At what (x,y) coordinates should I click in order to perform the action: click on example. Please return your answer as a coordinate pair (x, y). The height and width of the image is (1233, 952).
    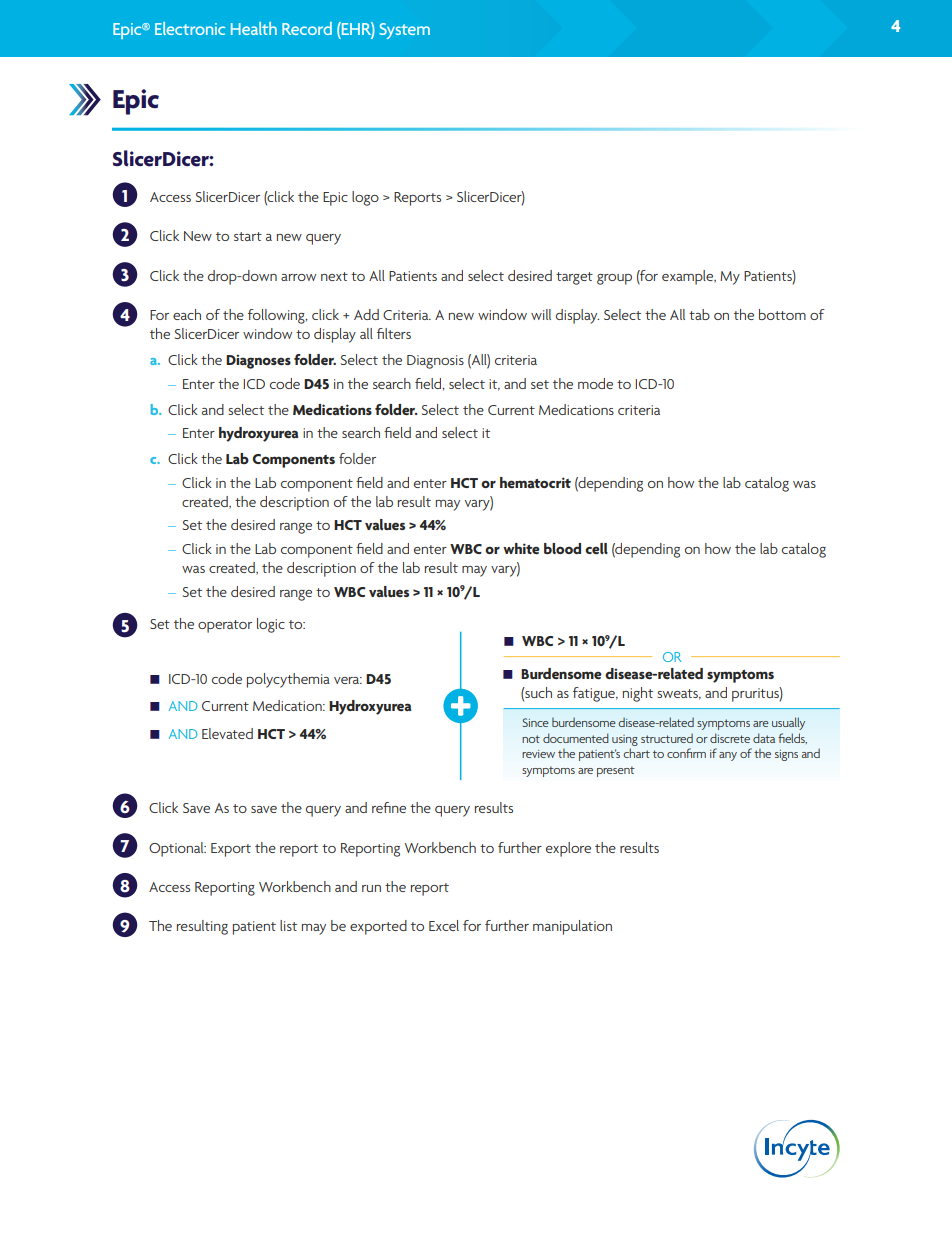
    Looking at the image, I should click on (689, 277).
